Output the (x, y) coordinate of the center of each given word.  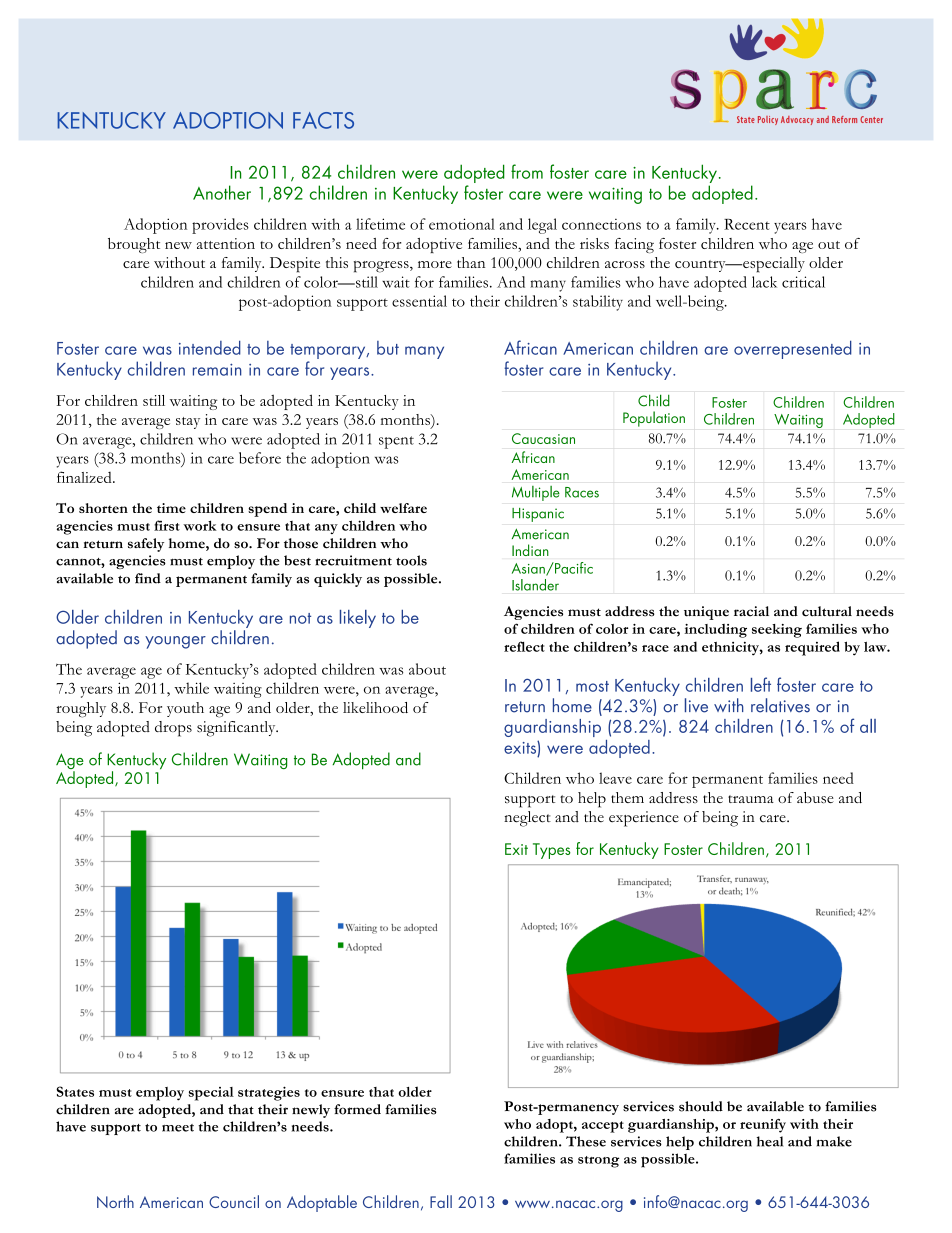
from (527, 171)
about (427, 669)
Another (222, 192)
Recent (747, 224)
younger (175, 642)
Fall (441, 1201)
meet (178, 1128)
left (761, 684)
